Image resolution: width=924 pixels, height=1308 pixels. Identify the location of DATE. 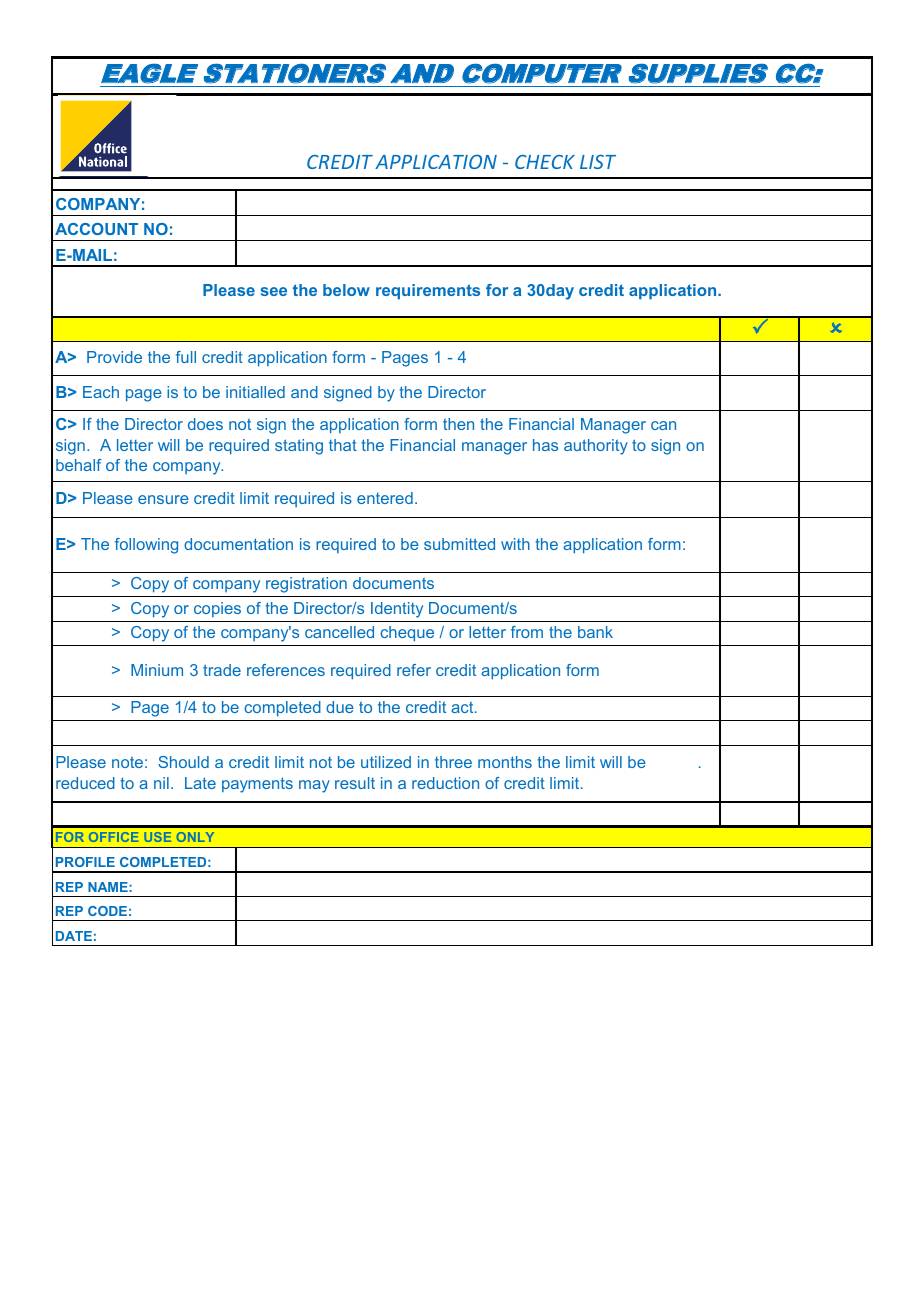
(74, 936).
